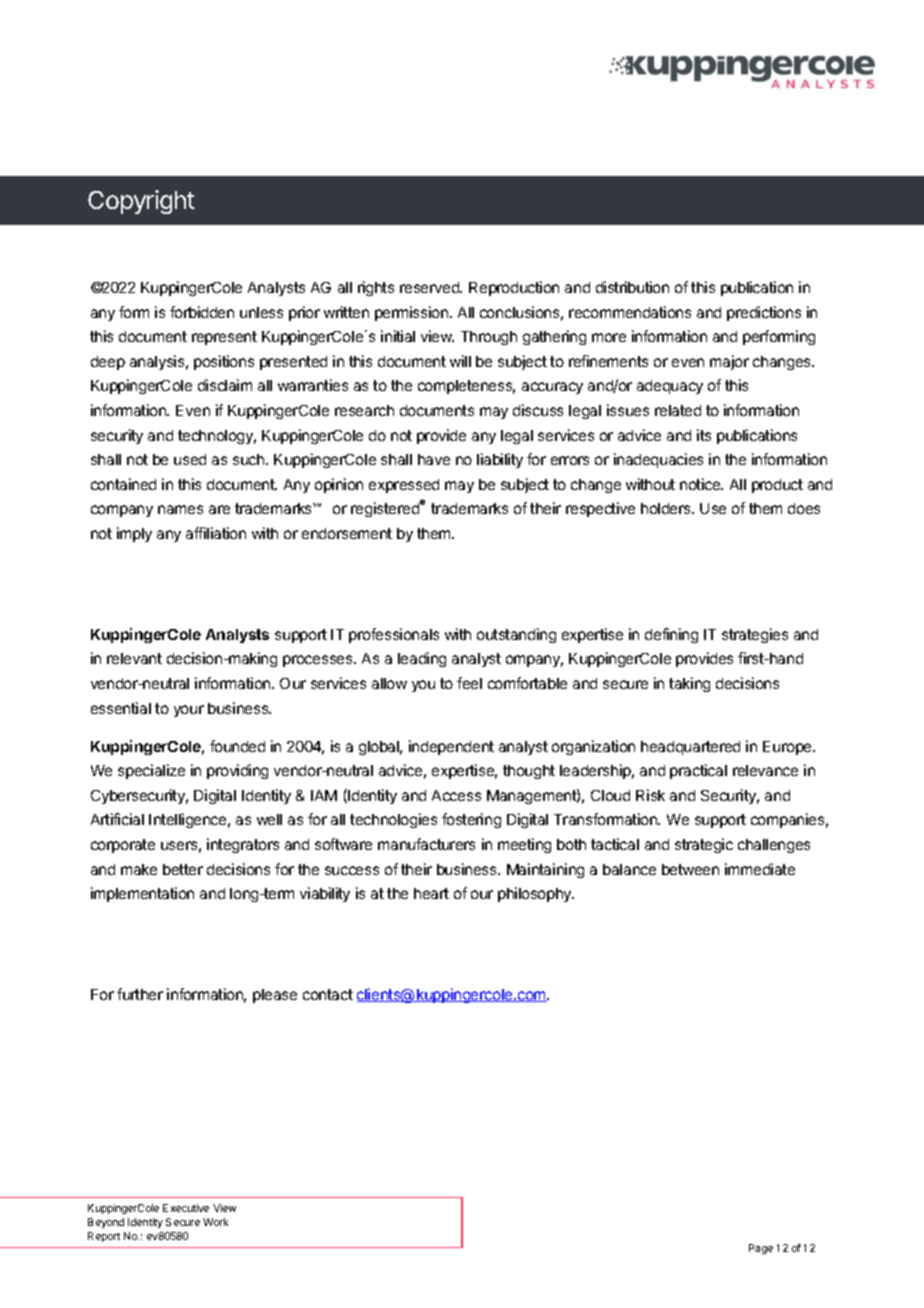 This screenshot has width=924, height=1308. Describe the element at coordinates (216, 533) in the screenshot. I see `affiliation` at that location.
